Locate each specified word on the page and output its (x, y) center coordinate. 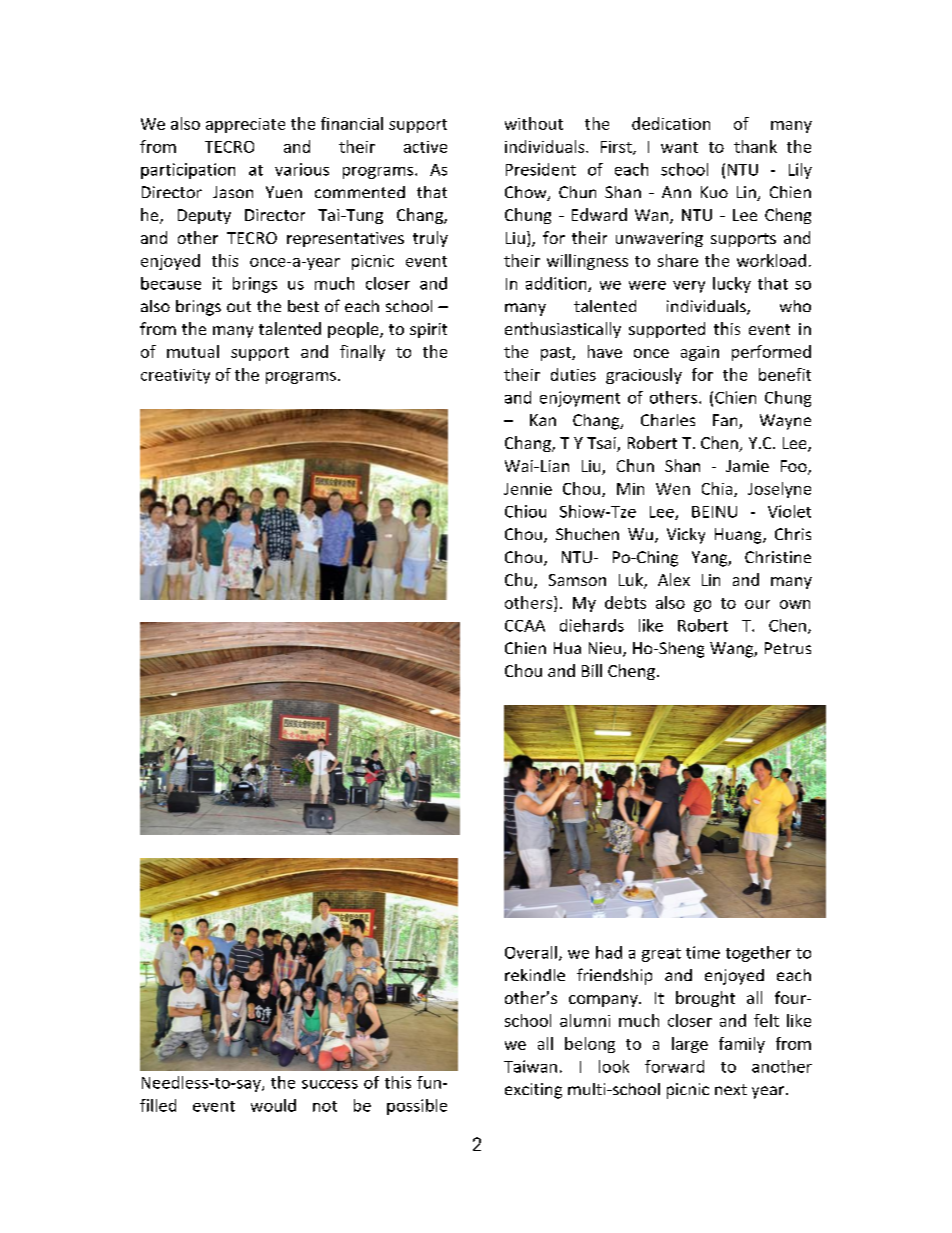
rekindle (535, 975)
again (700, 353)
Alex (674, 579)
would (273, 1105)
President (541, 169)
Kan (543, 420)
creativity (175, 376)
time (703, 952)
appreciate (245, 125)
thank (755, 146)
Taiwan (530, 1066)
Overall (531, 952)
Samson (577, 580)
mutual (193, 351)
